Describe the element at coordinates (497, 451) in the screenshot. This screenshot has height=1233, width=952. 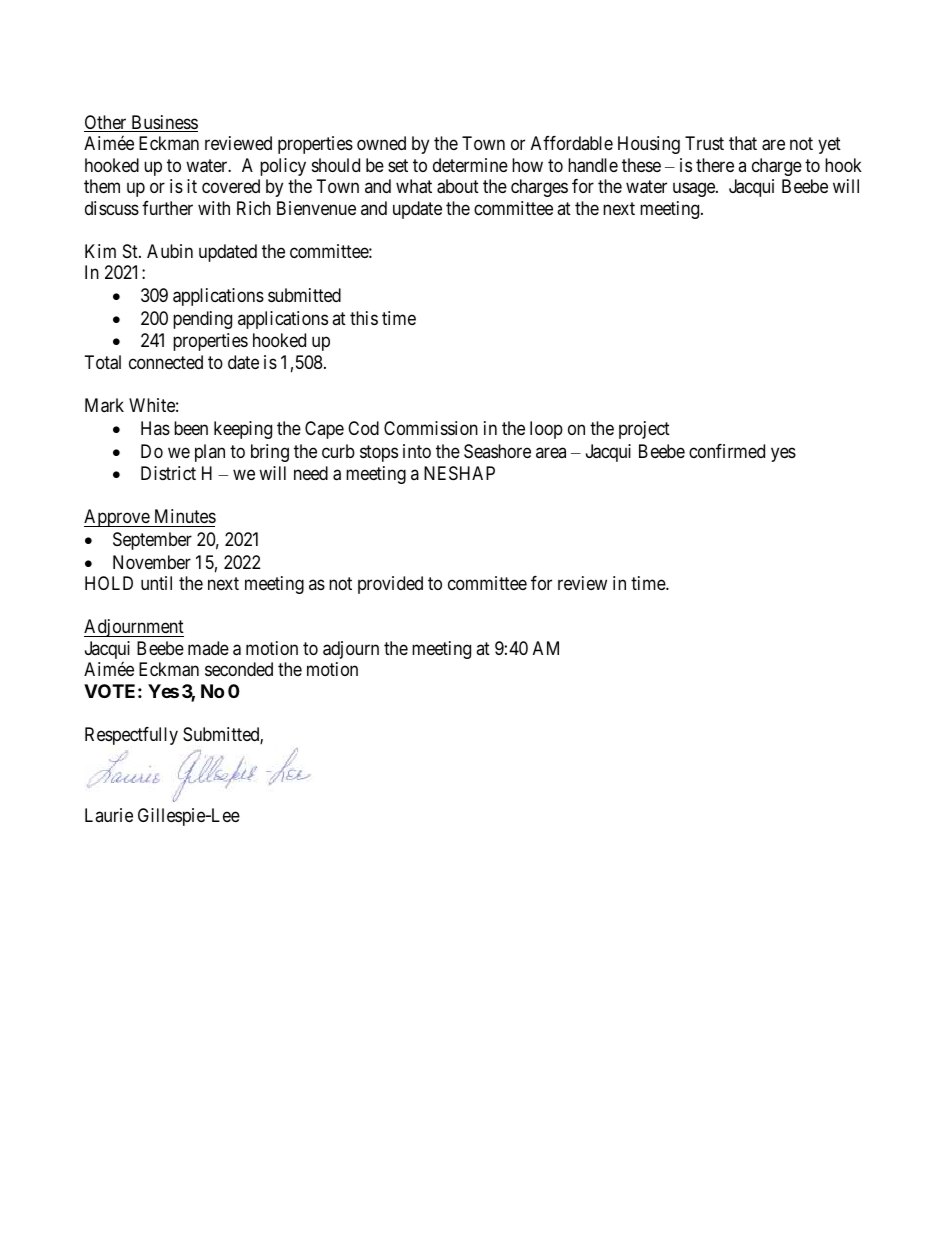
I see `Seashore` at that location.
